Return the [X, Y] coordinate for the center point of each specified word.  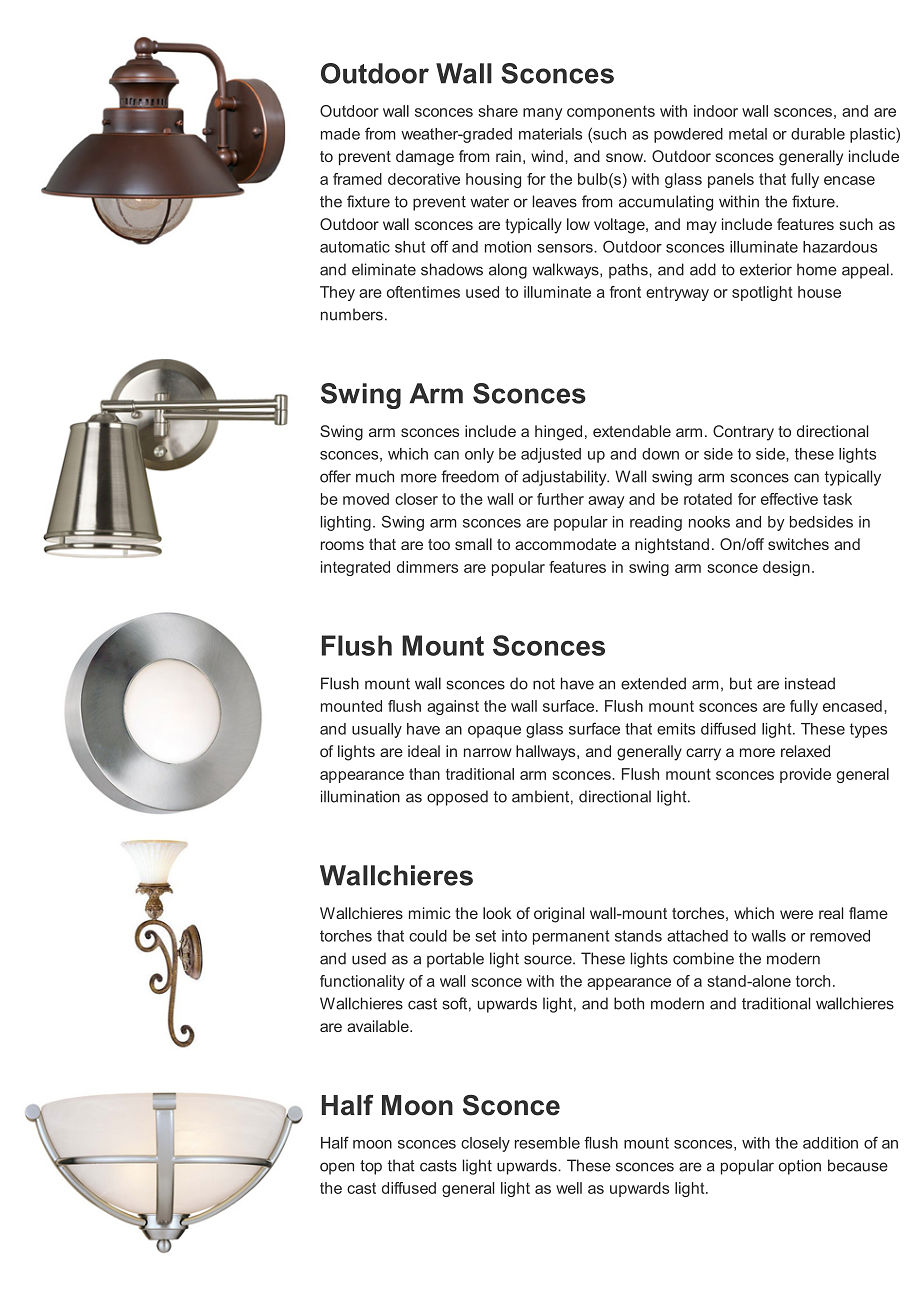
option [800, 1167]
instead [810, 683]
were [796, 914]
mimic [430, 913]
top [371, 1167]
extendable [632, 431]
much [375, 476]
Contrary [743, 433]
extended [653, 683]
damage [425, 158]
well [569, 1188]
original [559, 915]
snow [626, 157]
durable [818, 134]
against [453, 707]
